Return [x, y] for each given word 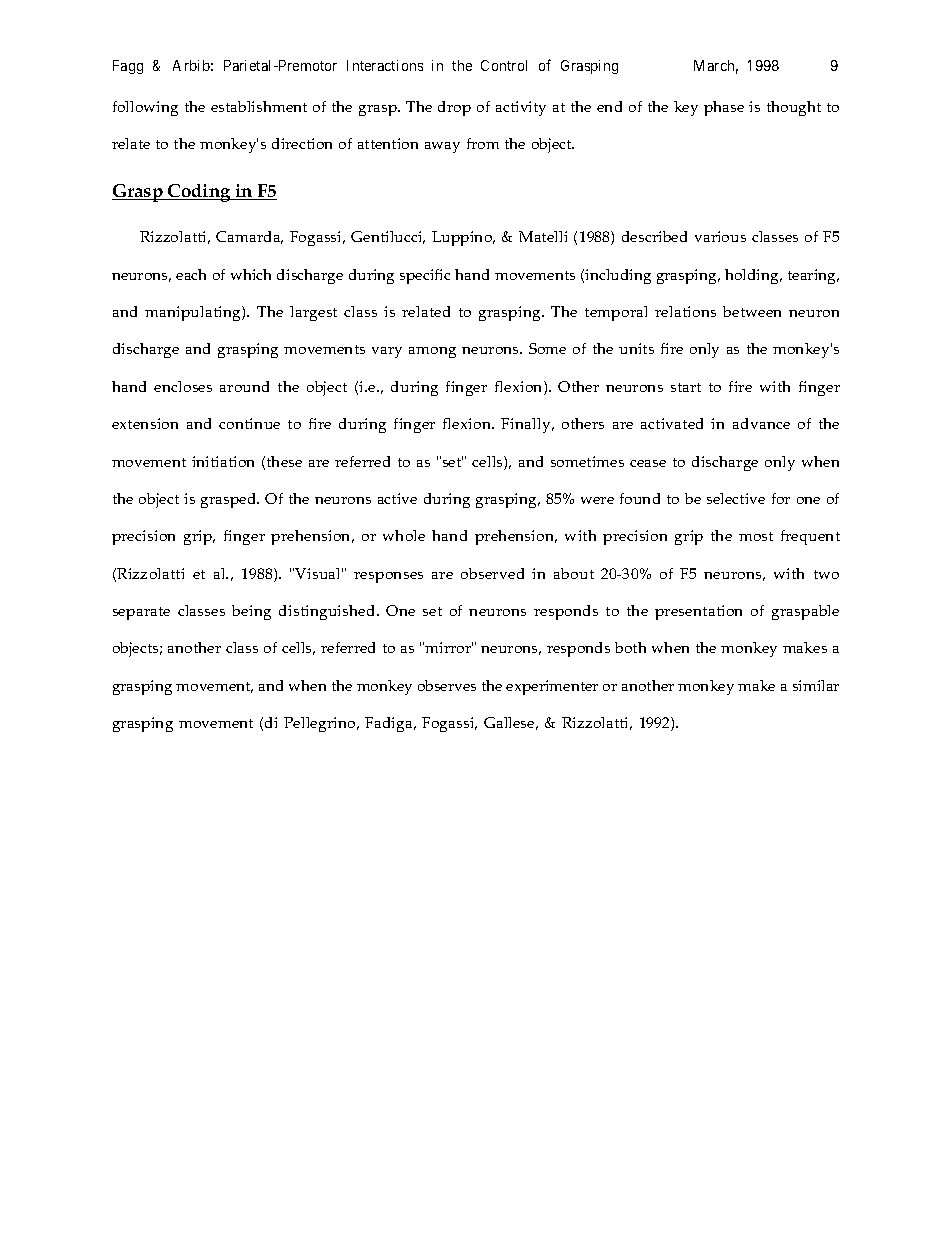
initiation [223, 461]
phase [724, 108]
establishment [259, 106]
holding [753, 276]
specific [425, 276]
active [397, 498]
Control [504, 65]
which [251, 274]
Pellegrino [321, 724]
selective [736, 498]
